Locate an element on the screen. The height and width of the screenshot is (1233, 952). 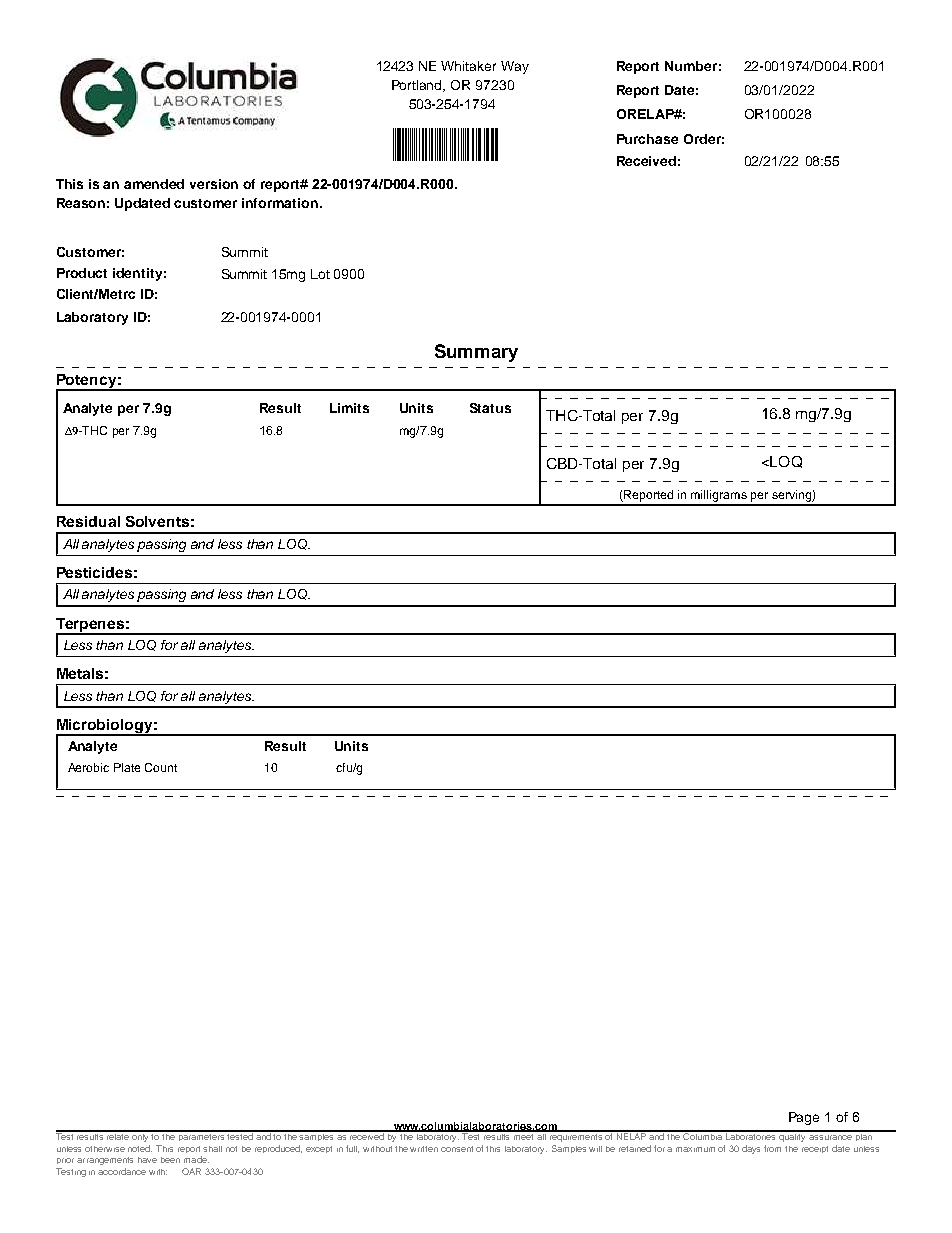
noted is located at coordinates (140, 1148).
